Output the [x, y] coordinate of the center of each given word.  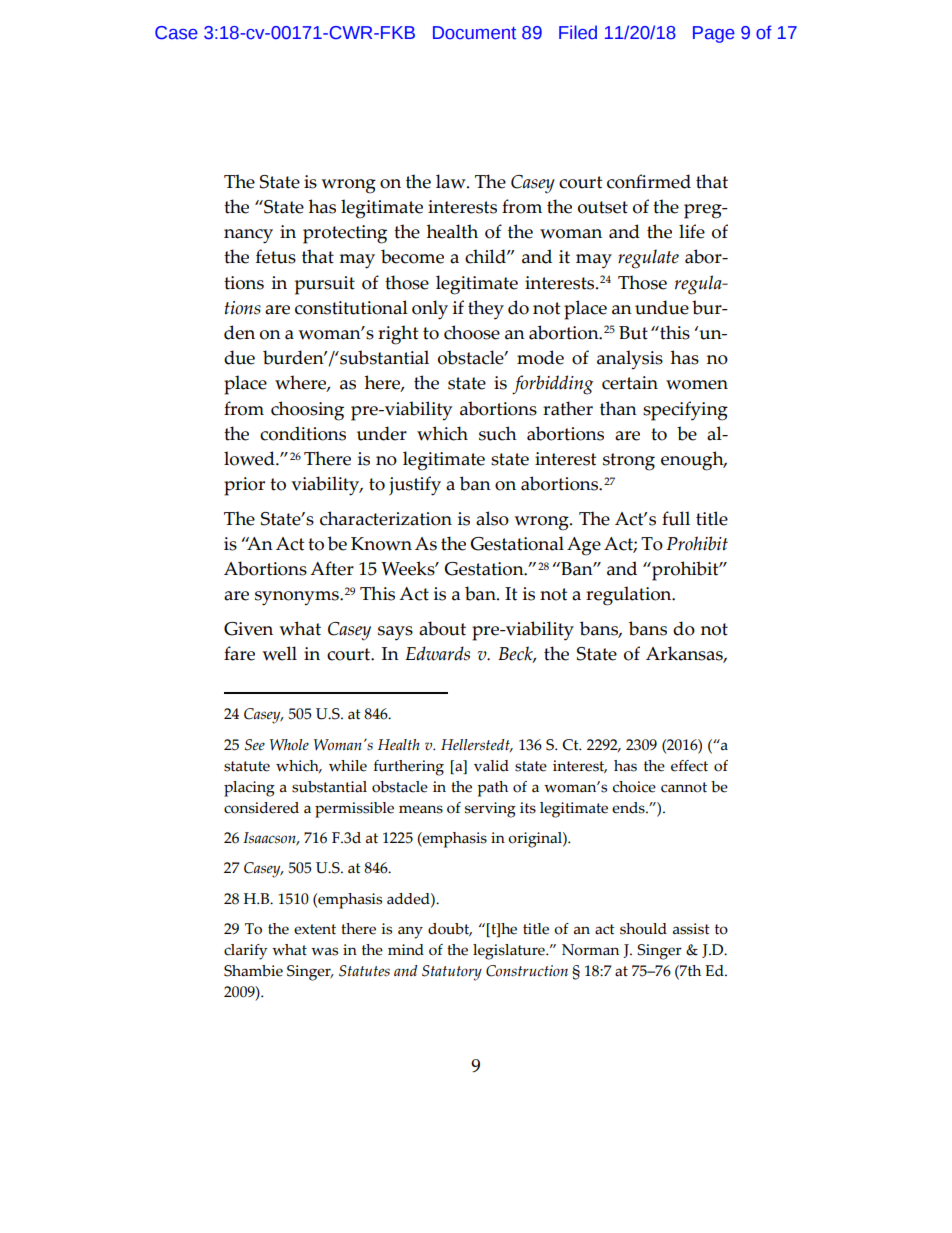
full [676, 518]
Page [714, 34]
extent [315, 929]
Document [474, 33]
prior [244, 486]
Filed [578, 32]
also [492, 518]
